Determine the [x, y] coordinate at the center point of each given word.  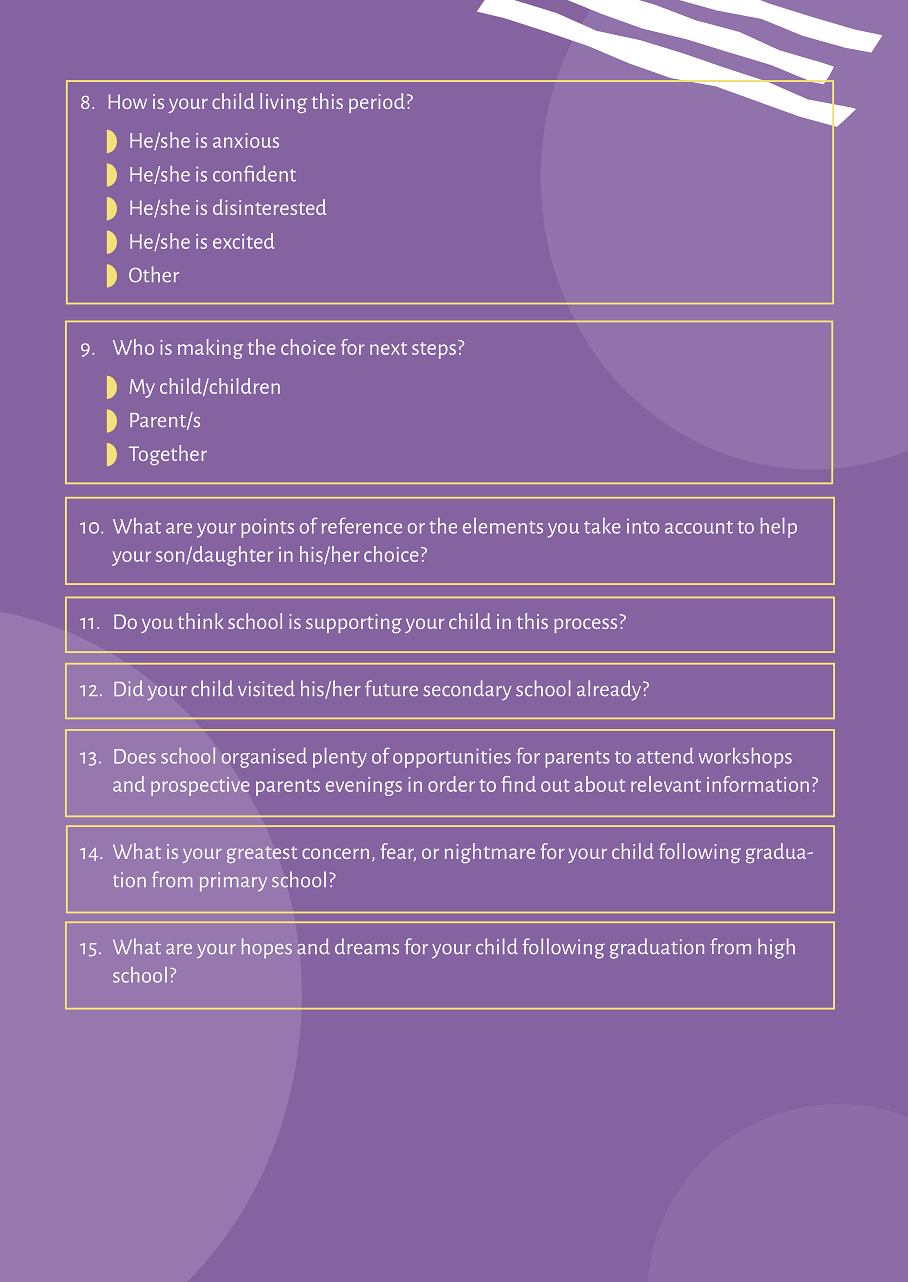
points [267, 528]
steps [434, 350]
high [776, 948]
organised [264, 758]
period [377, 103]
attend [665, 756]
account [699, 527]
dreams [367, 946]
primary [233, 881]
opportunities [452, 758]
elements [503, 526]
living [283, 103]
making [210, 349]
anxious [246, 140]
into [643, 526]
